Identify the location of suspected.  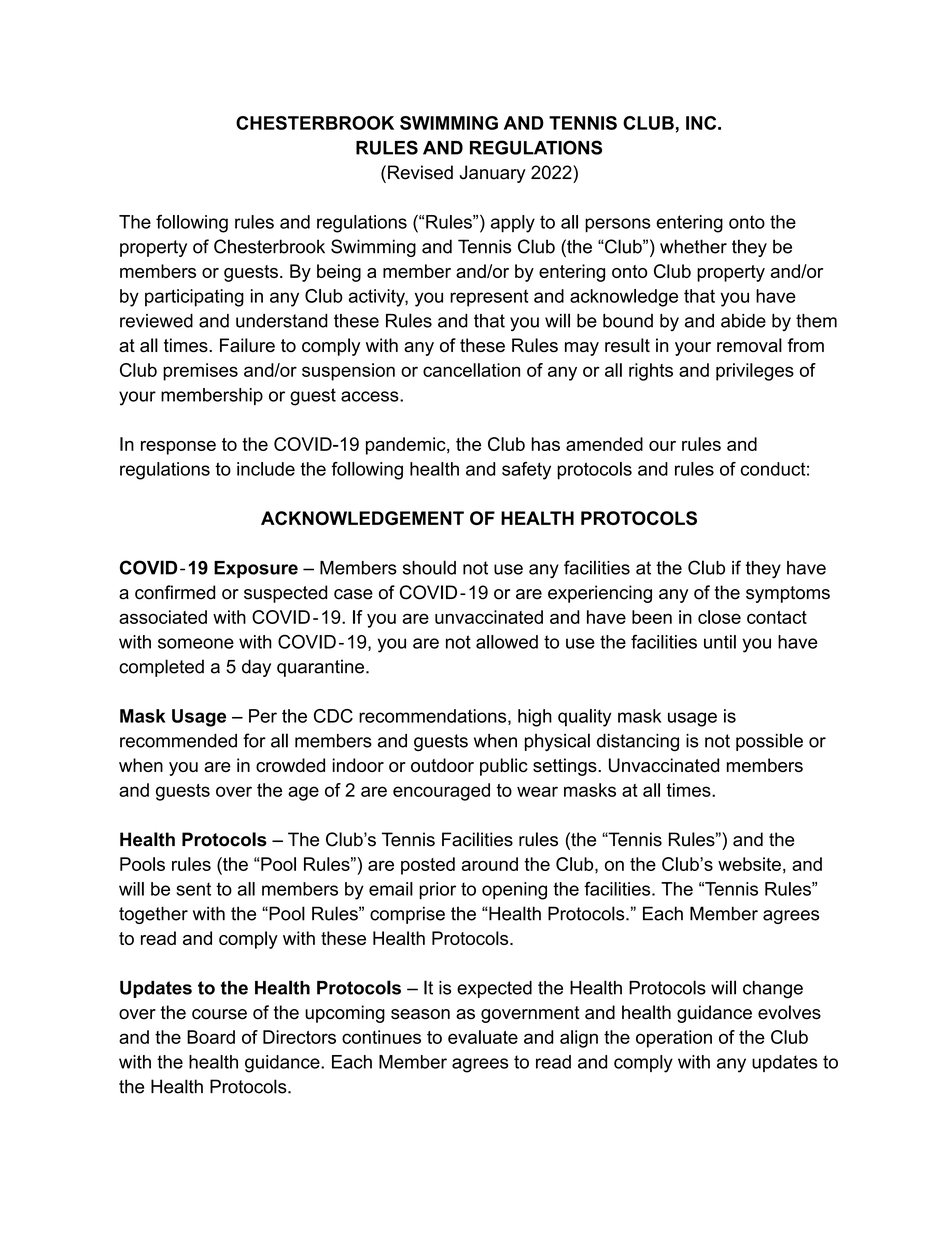
(285, 594).
